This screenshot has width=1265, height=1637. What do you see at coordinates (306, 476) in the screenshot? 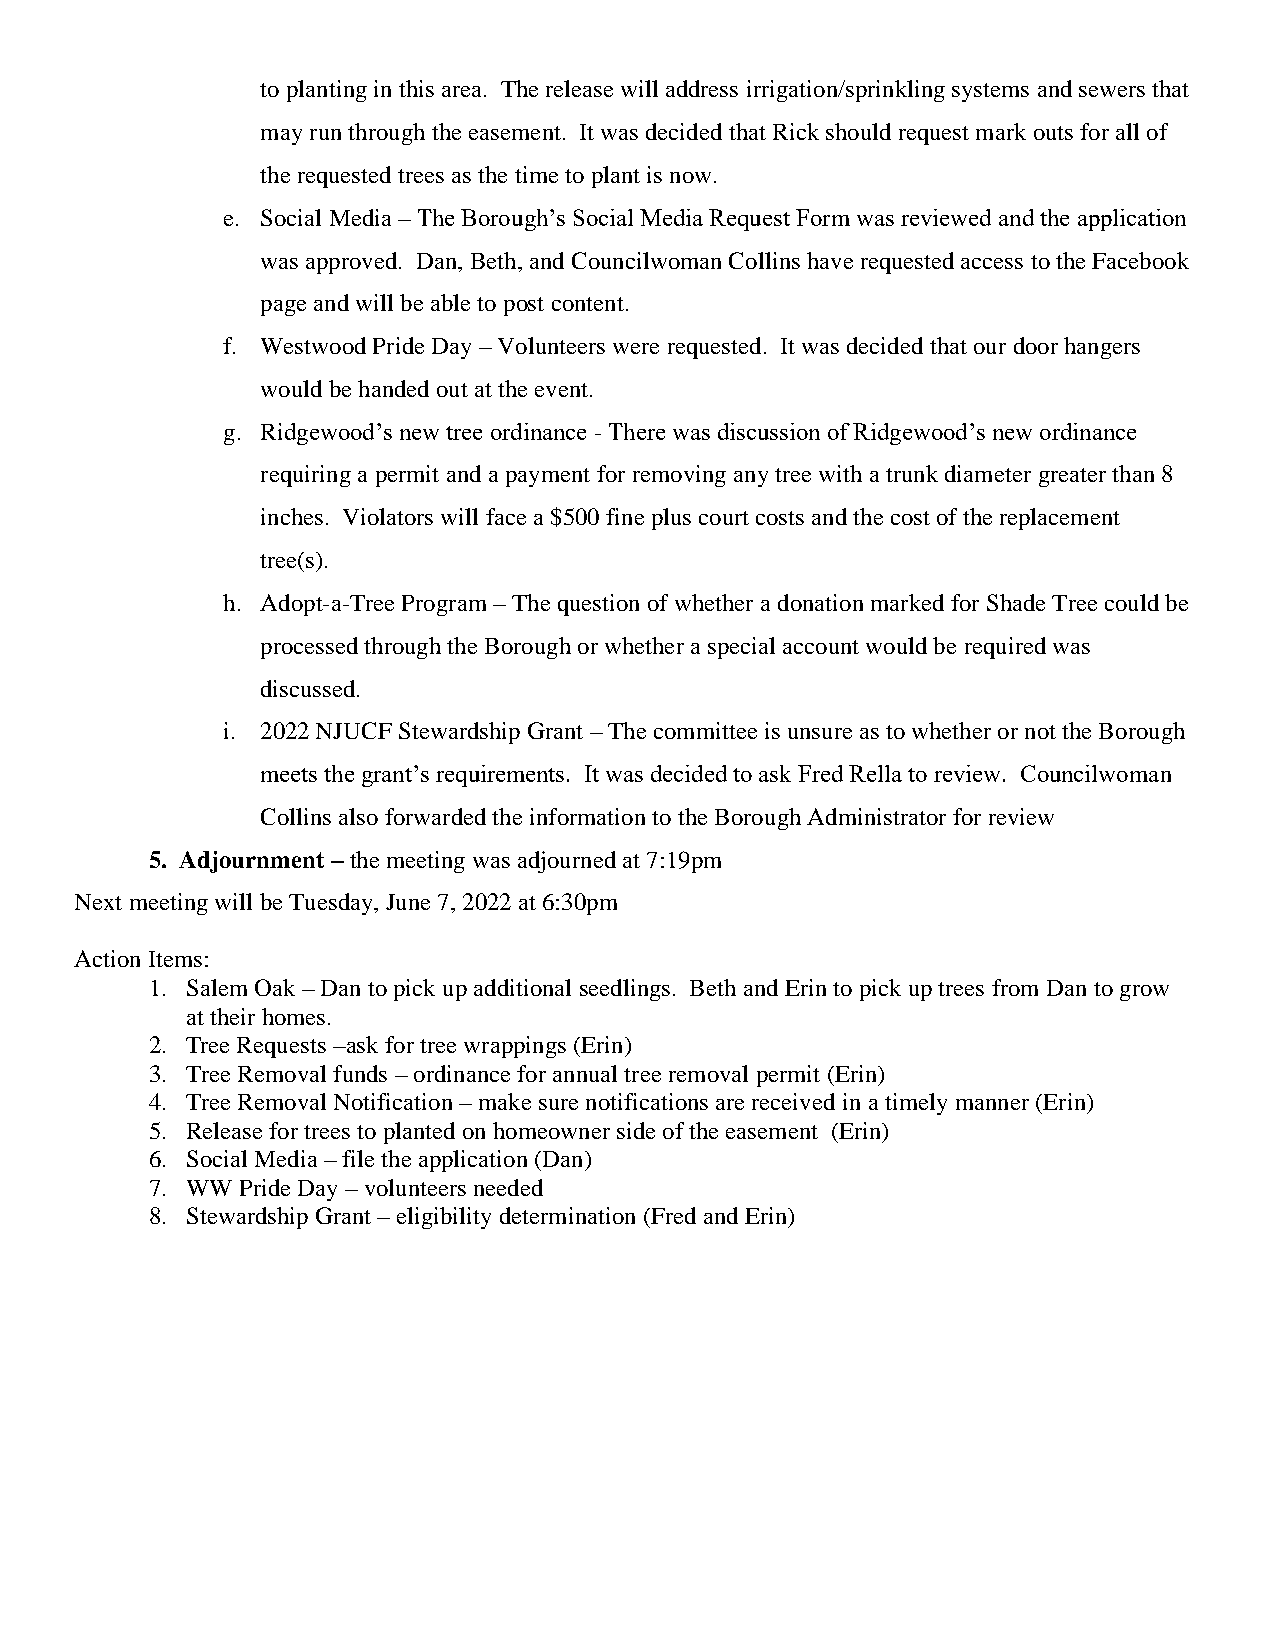
I see `requiring` at bounding box center [306, 476].
